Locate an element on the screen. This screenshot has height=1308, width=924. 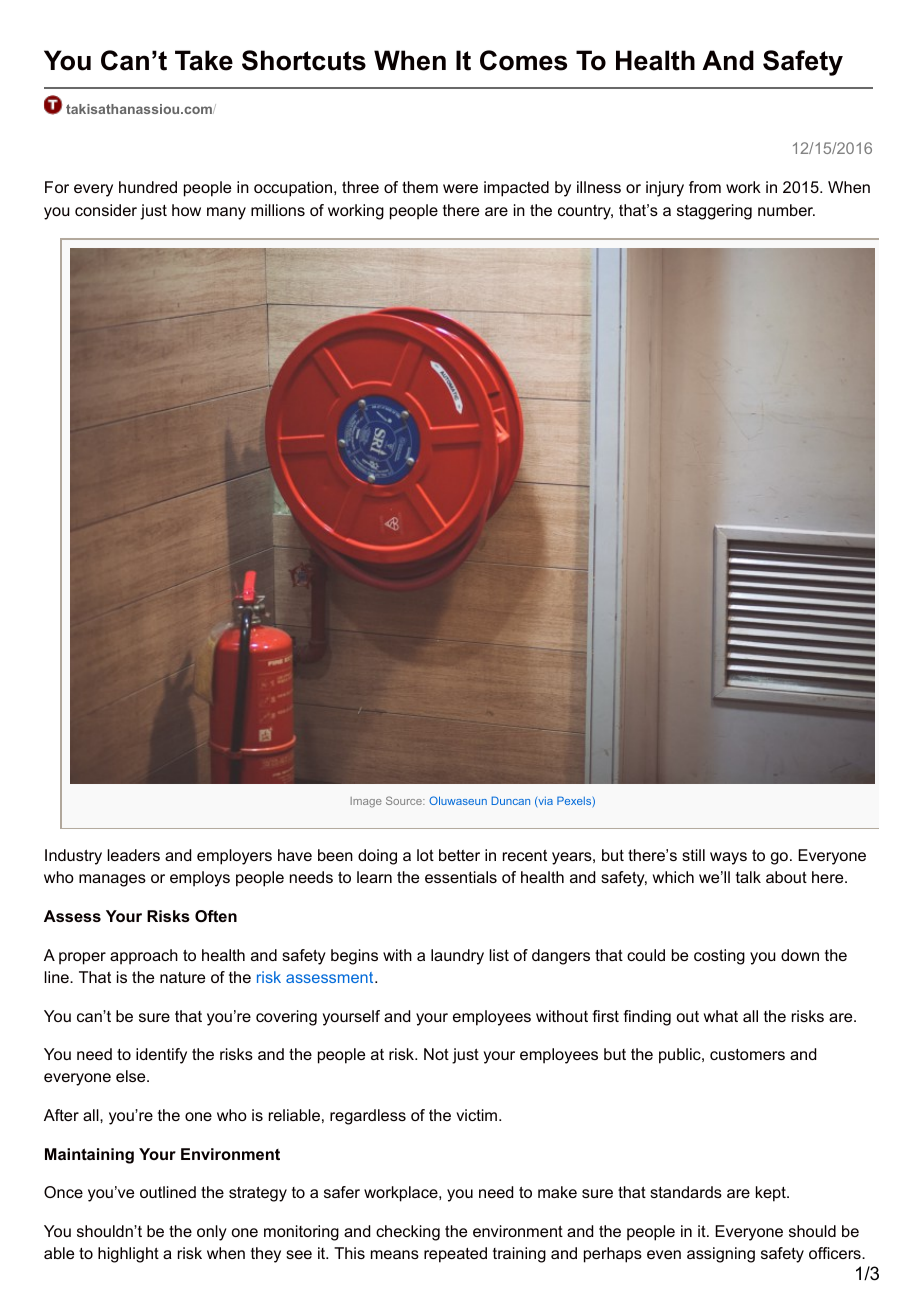
Take is located at coordinates (204, 60).
